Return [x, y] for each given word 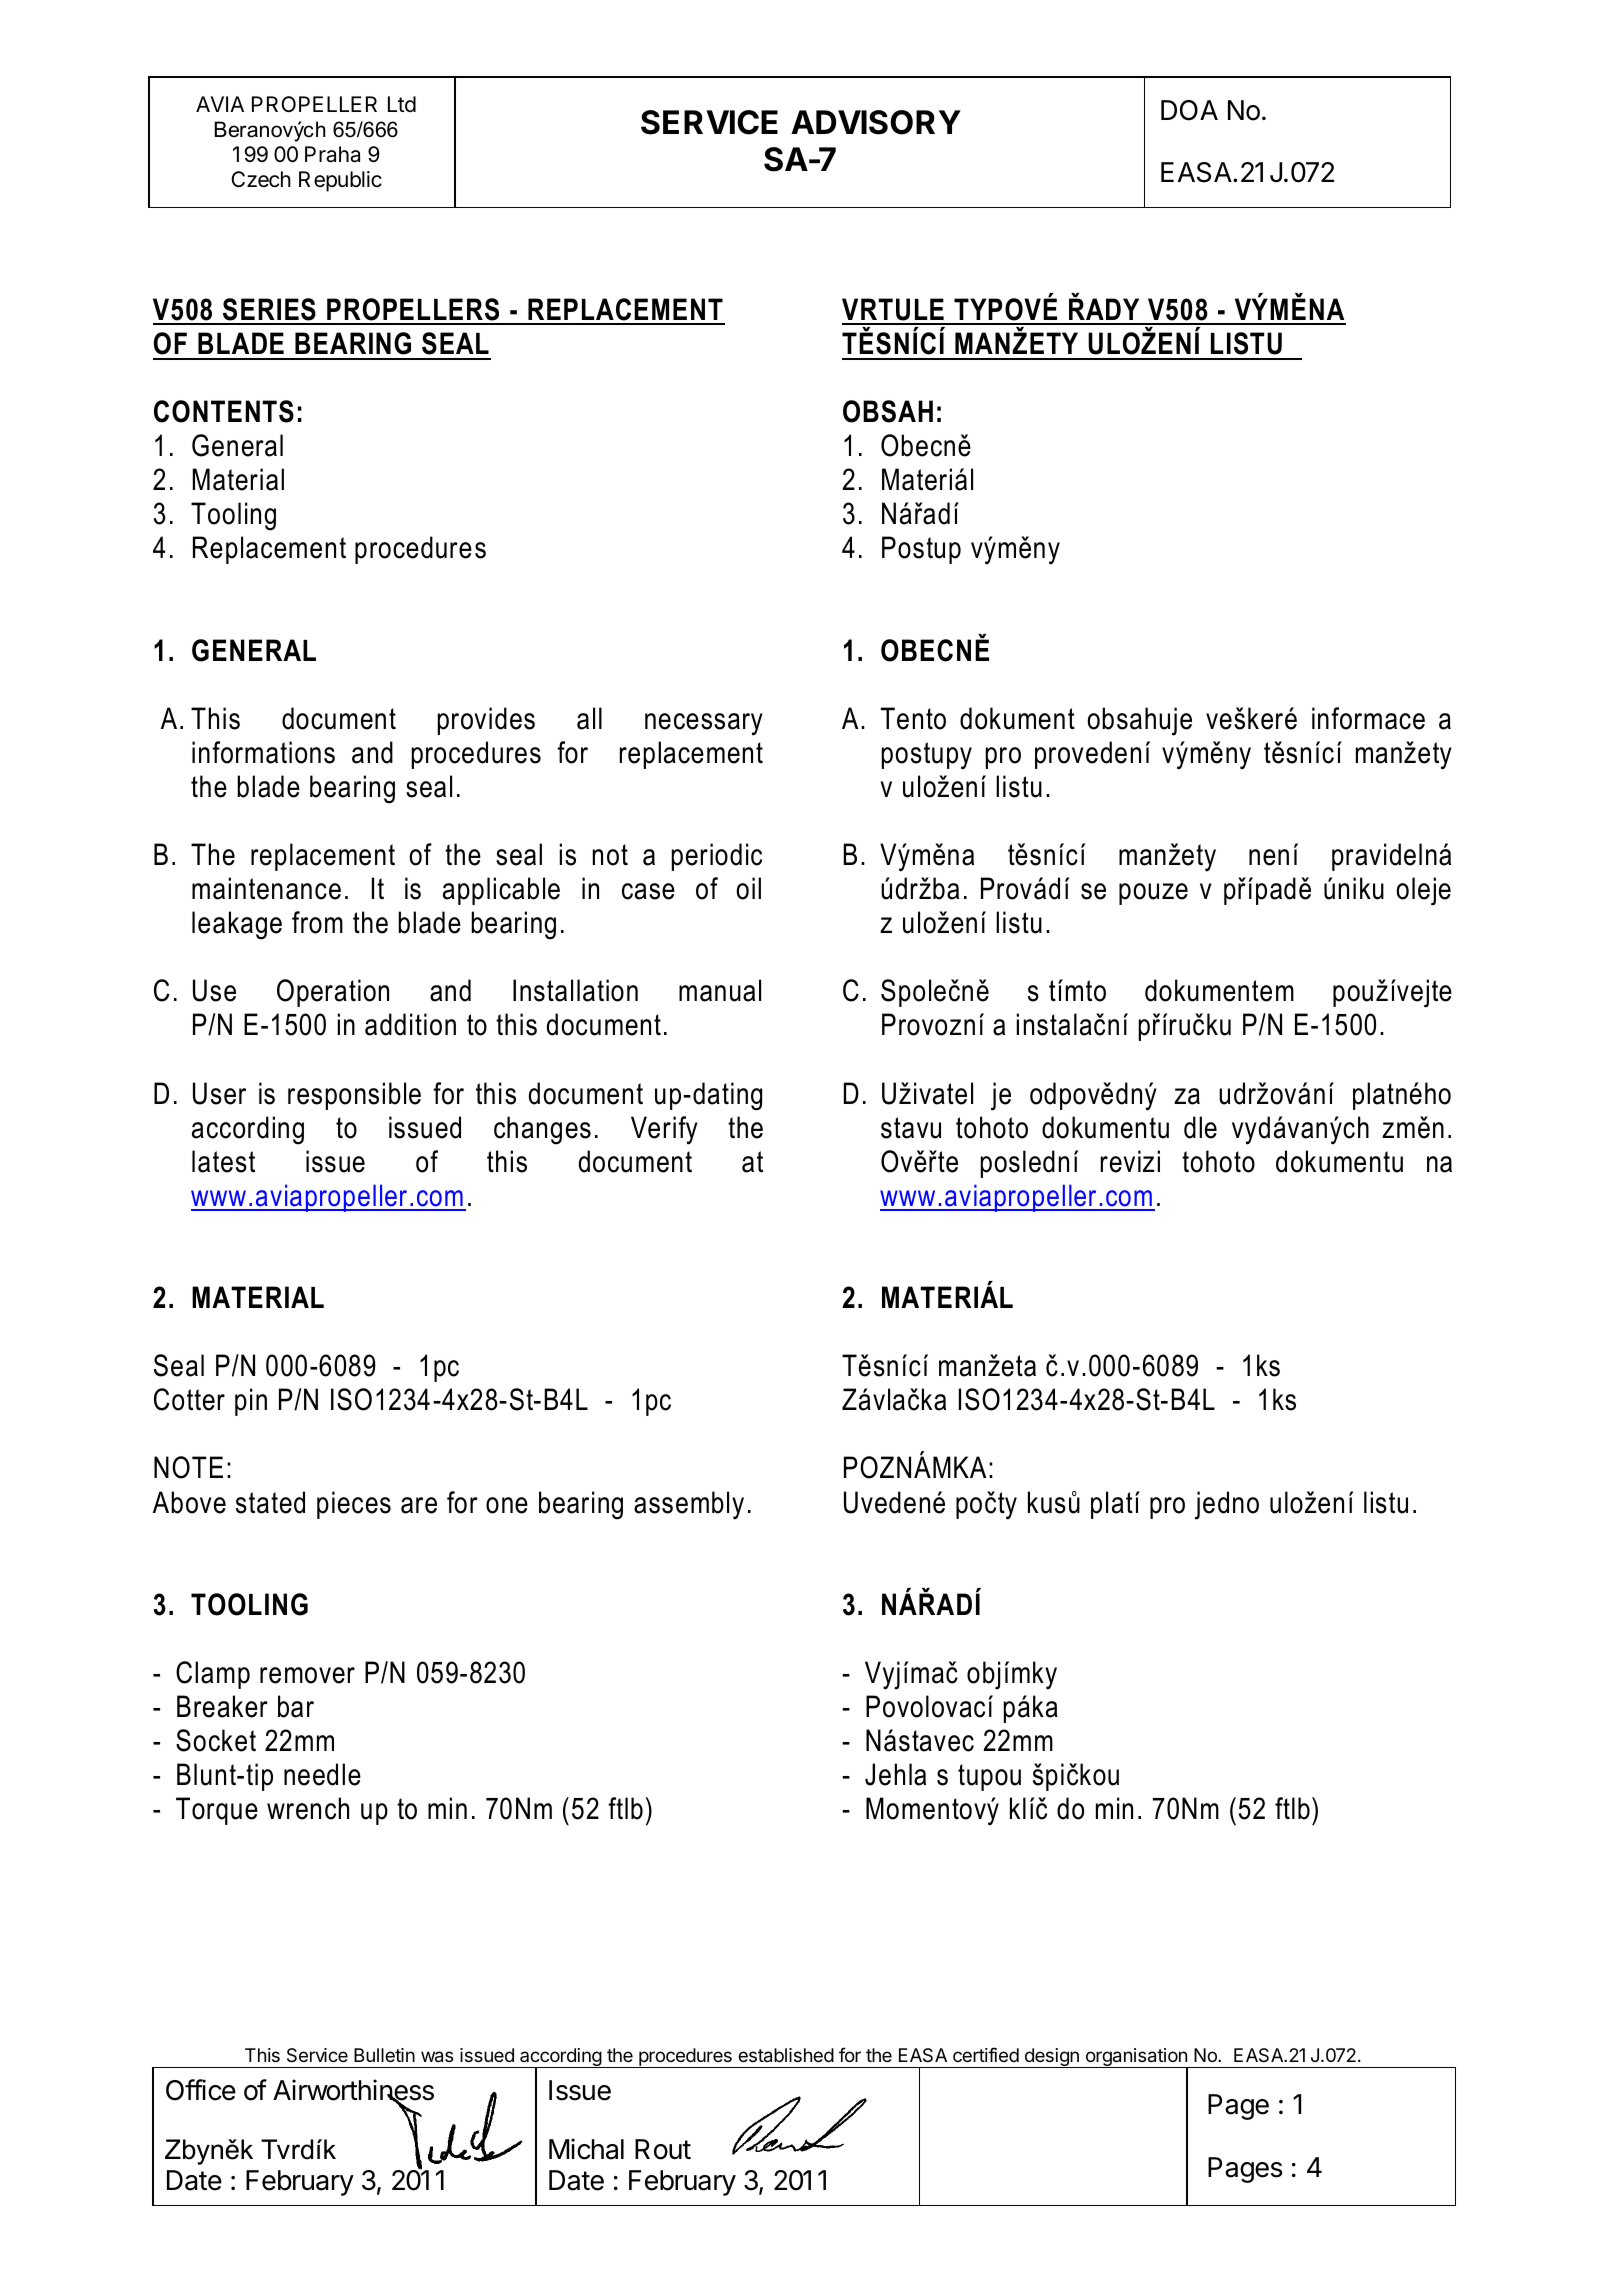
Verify [664, 1130]
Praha [332, 154]
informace [1368, 718]
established [786, 2055]
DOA [1189, 110]
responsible [354, 1096]
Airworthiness [353, 2091]
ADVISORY [876, 122]
